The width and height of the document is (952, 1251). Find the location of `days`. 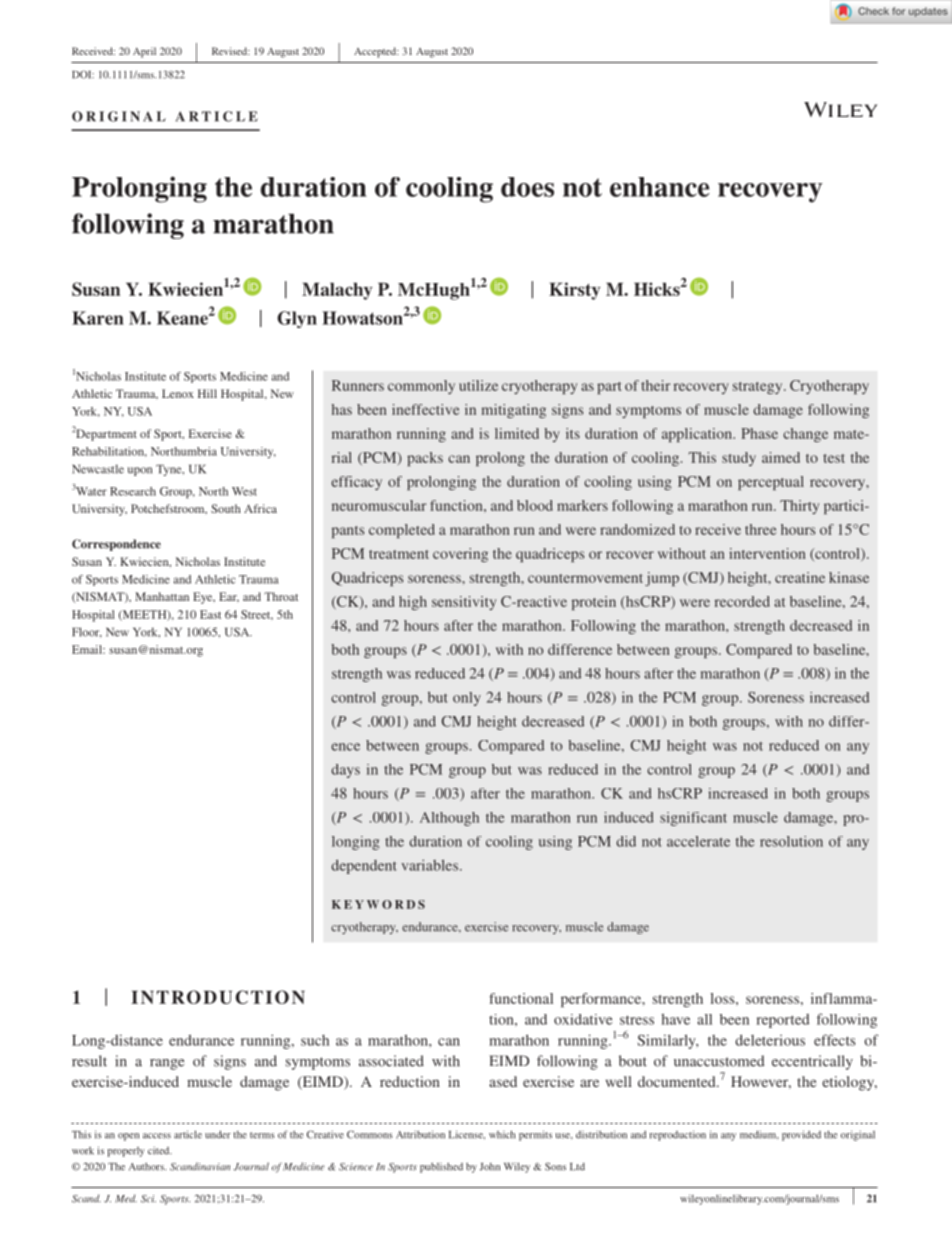

days is located at coordinates (345, 771).
